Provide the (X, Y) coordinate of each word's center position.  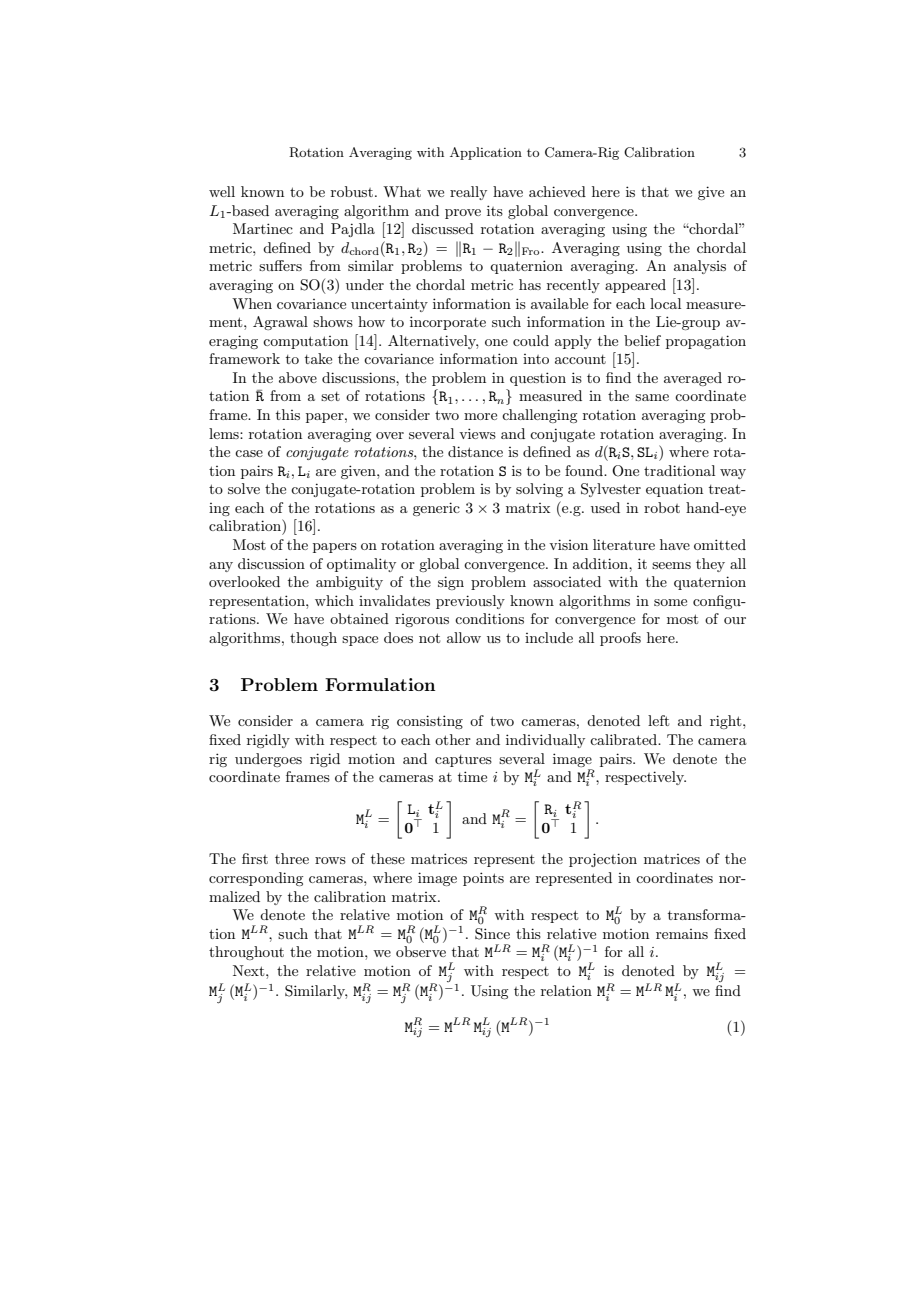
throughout (246, 953)
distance (475, 451)
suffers (280, 265)
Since (492, 934)
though (313, 639)
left (658, 720)
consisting (430, 722)
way (733, 474)
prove (463, 214)
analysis (700, 267)
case (249, 453)
